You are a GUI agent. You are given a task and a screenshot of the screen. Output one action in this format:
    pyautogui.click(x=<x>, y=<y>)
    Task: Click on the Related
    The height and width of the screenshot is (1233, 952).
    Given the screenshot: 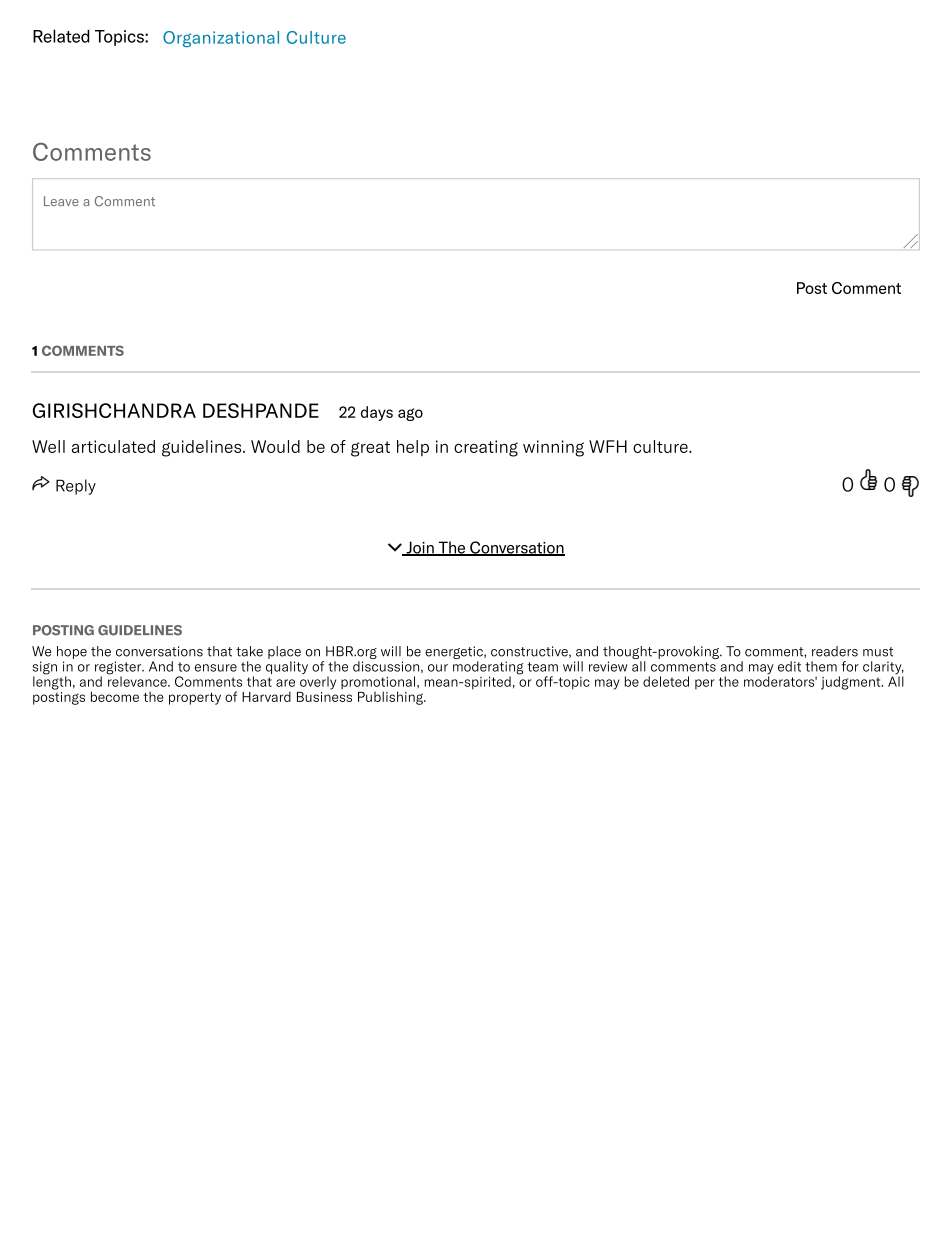 What is the action you would take?
    pyautogui.click(x=61, y=36)
